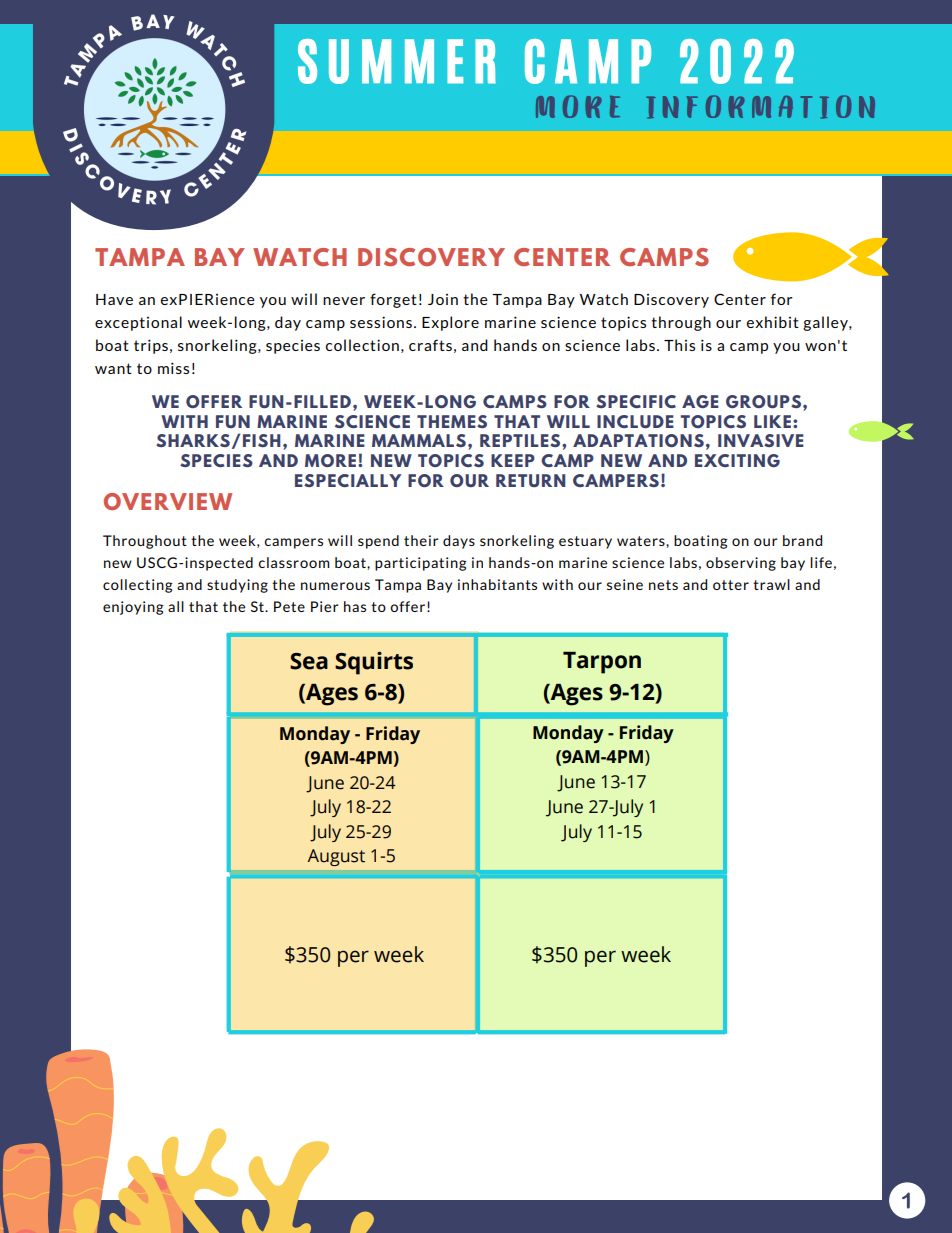  What do you see at coordinates (138, 323) in the image?
I see `exceptional` at bounding box center [138, 323].
